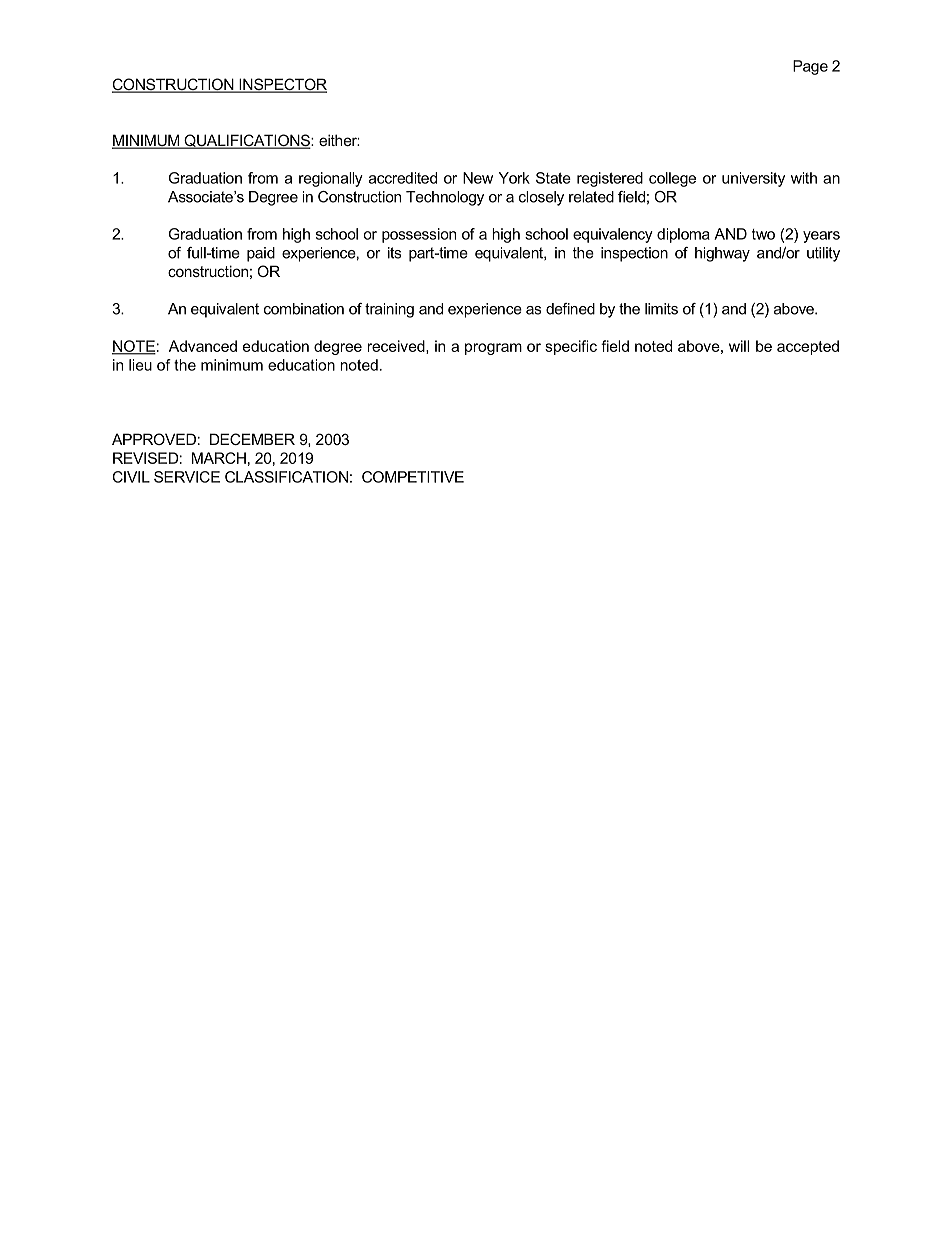  I want to click on INSPECTOR, so click(282, 85).
